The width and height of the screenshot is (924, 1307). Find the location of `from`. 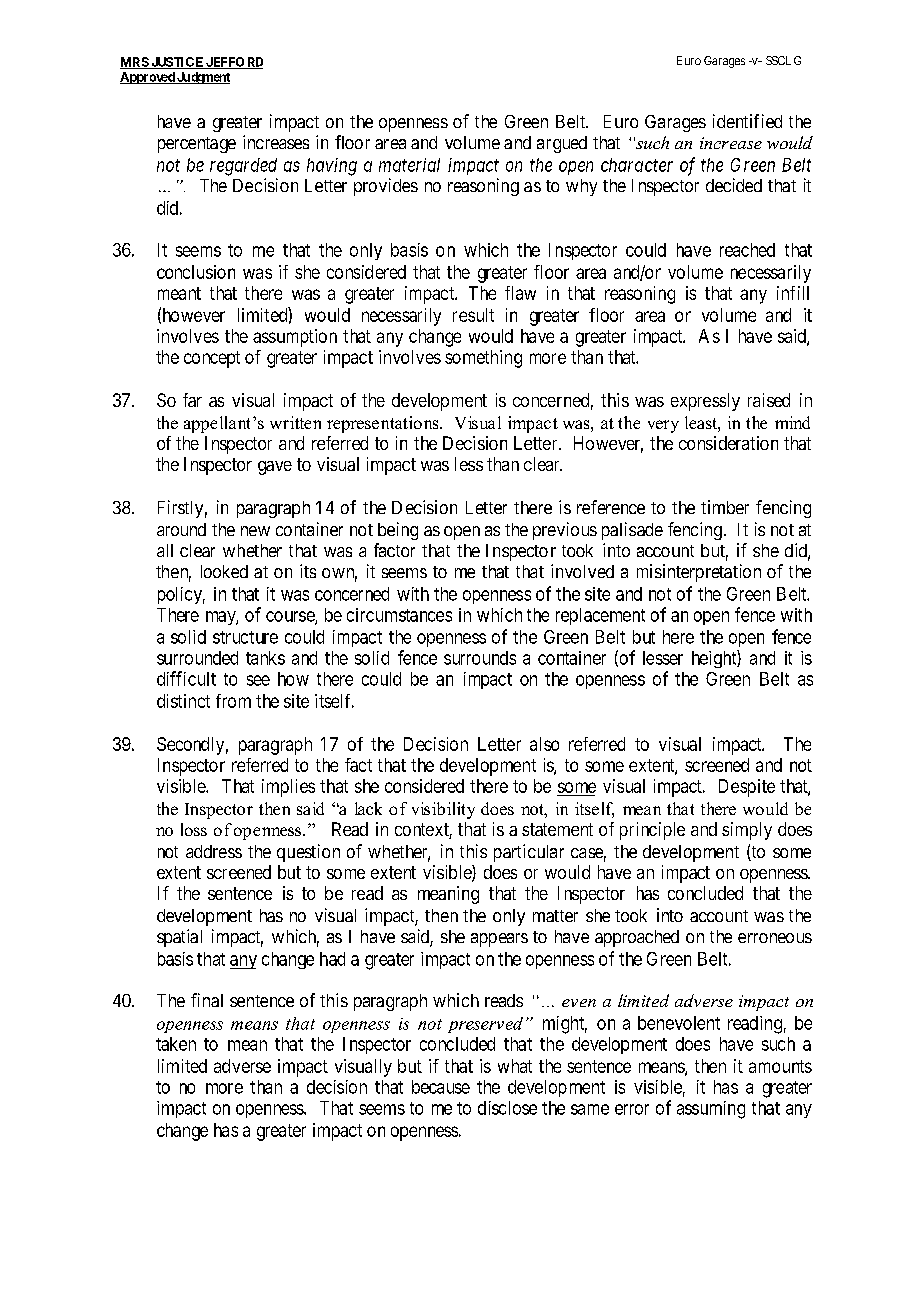

from is located at coordinates (233, 701).
